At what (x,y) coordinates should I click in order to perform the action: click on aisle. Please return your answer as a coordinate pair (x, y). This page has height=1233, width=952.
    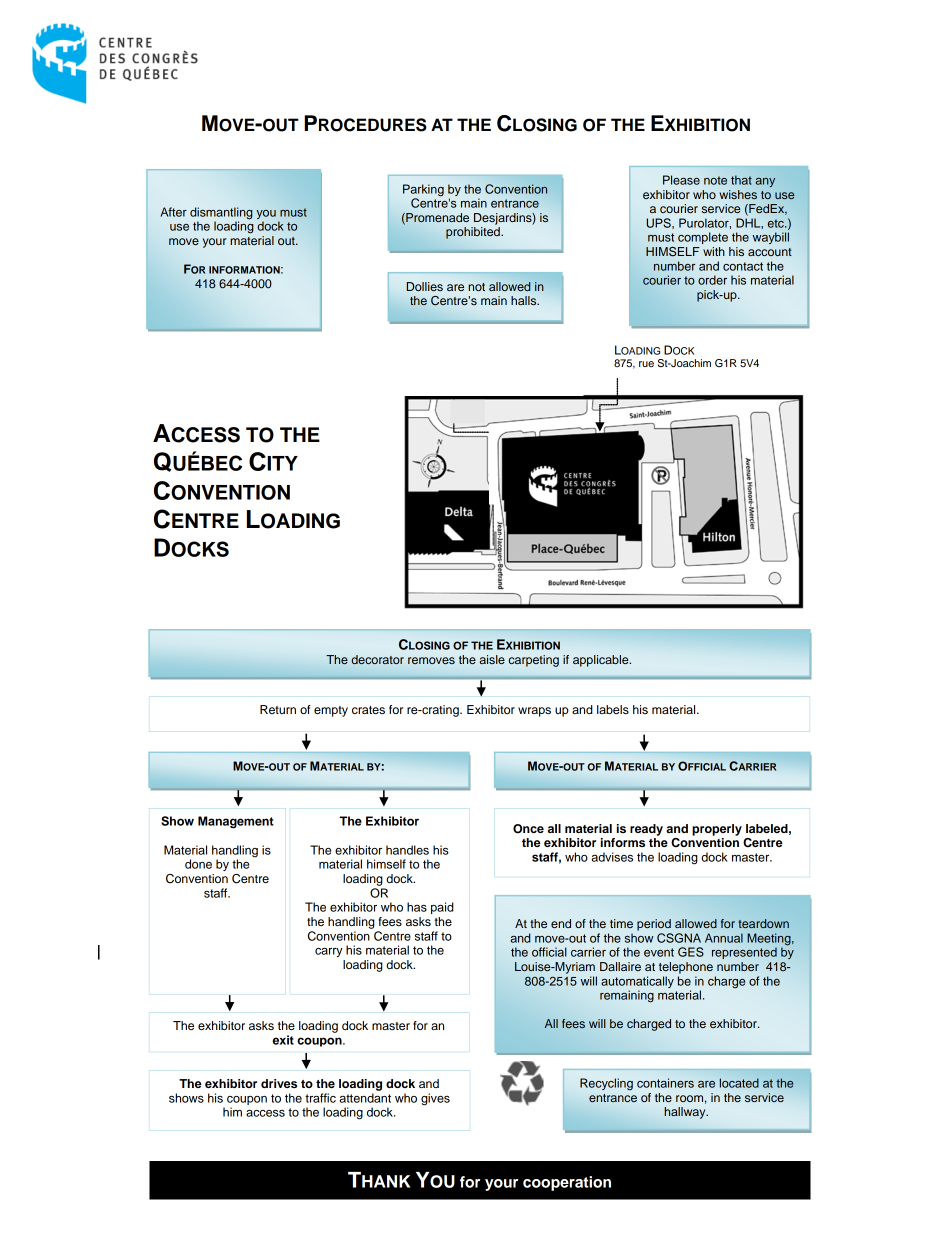
    Looking at the image, I should click on (492, 659).
